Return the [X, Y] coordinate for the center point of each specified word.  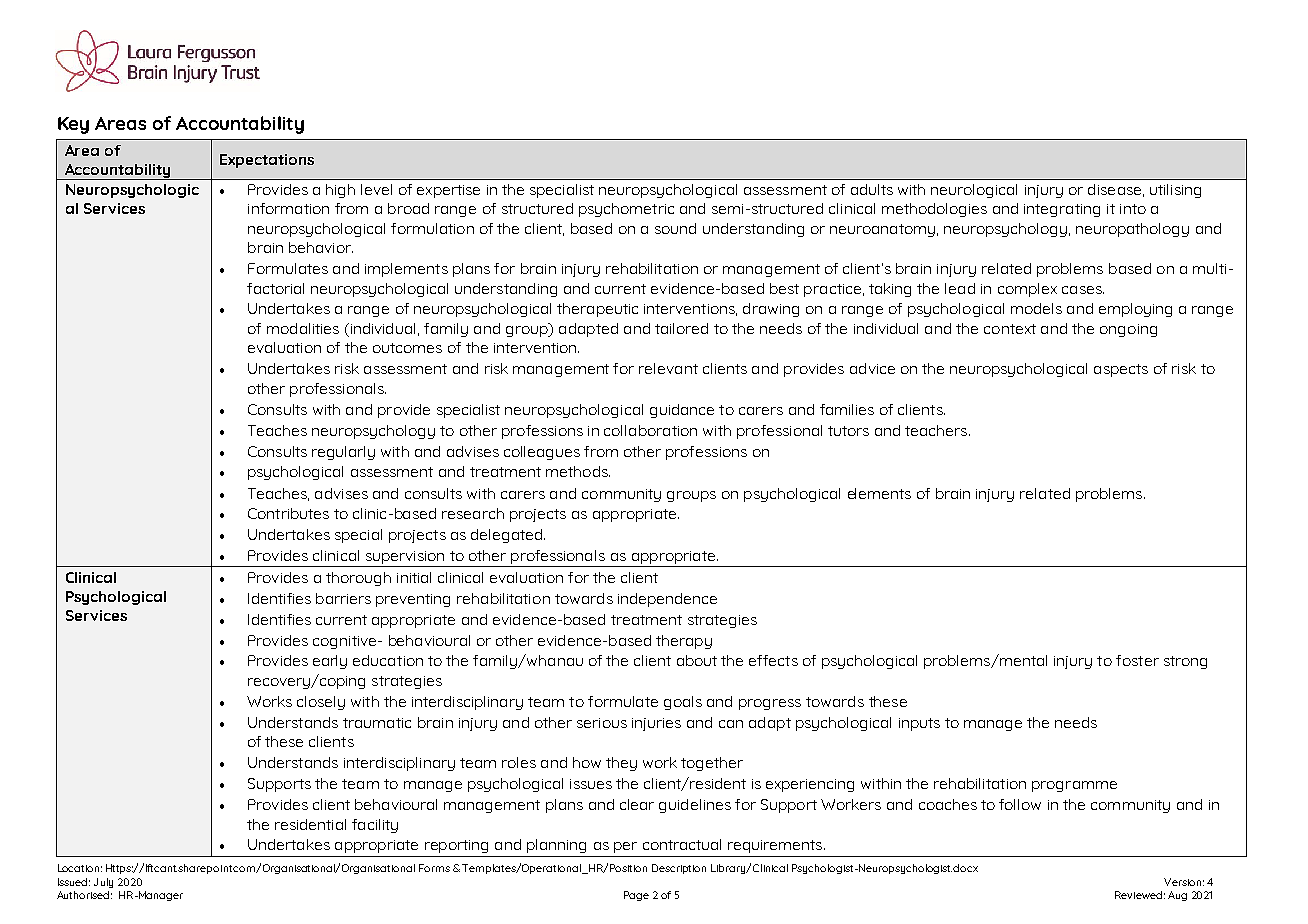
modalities [303, 328]
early [330, 662]
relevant [668, 368]
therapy [684, 642]
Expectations [267, 161]
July [103, 883]
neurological [974, 191]
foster [1137, 660]
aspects [1121, 370]
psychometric [626, 210]
